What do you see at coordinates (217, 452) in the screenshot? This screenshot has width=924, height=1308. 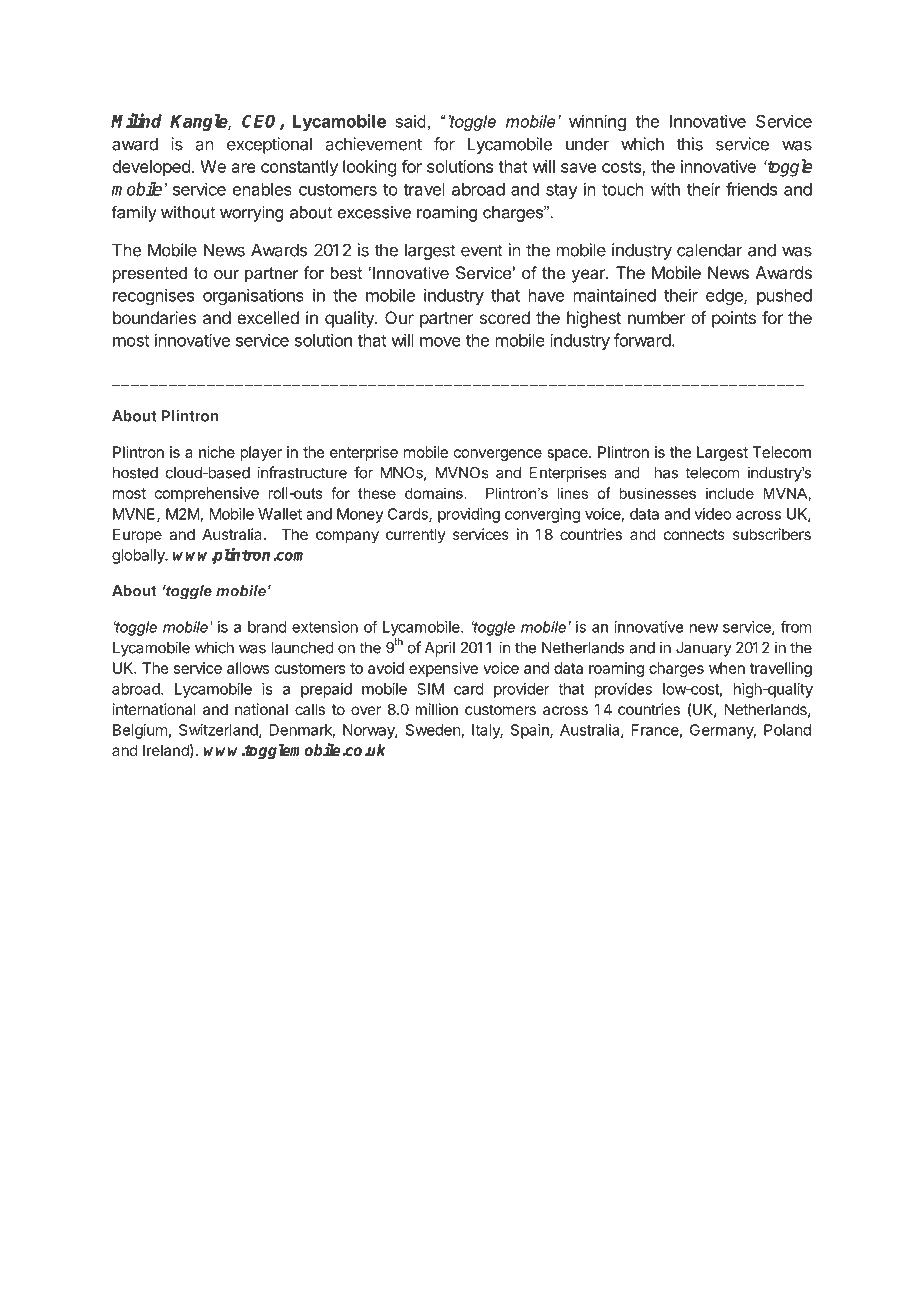 I see `niche` at bounding box center [217, 452].
